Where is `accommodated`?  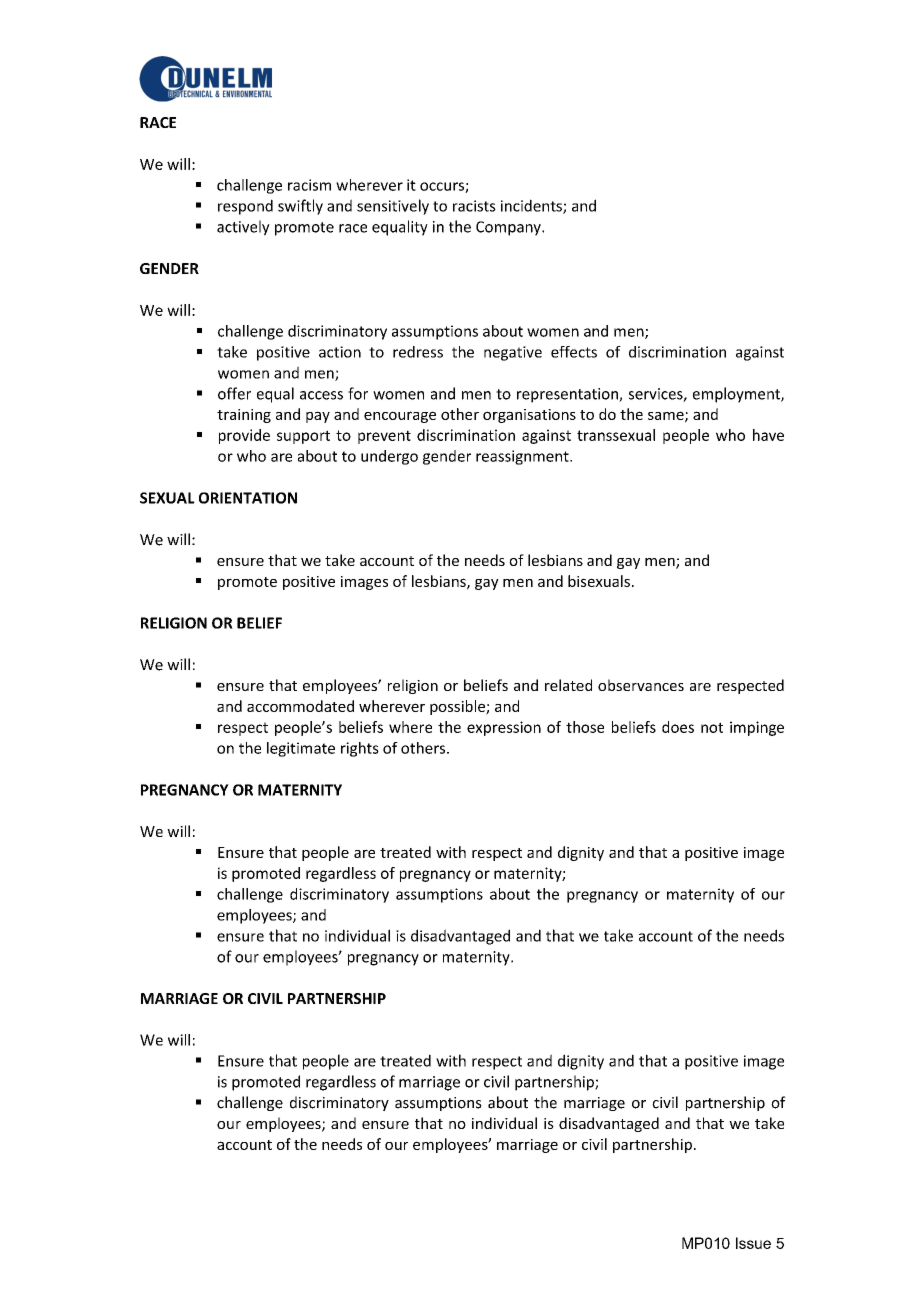
accommodated is located at coordinates (300, 706).
